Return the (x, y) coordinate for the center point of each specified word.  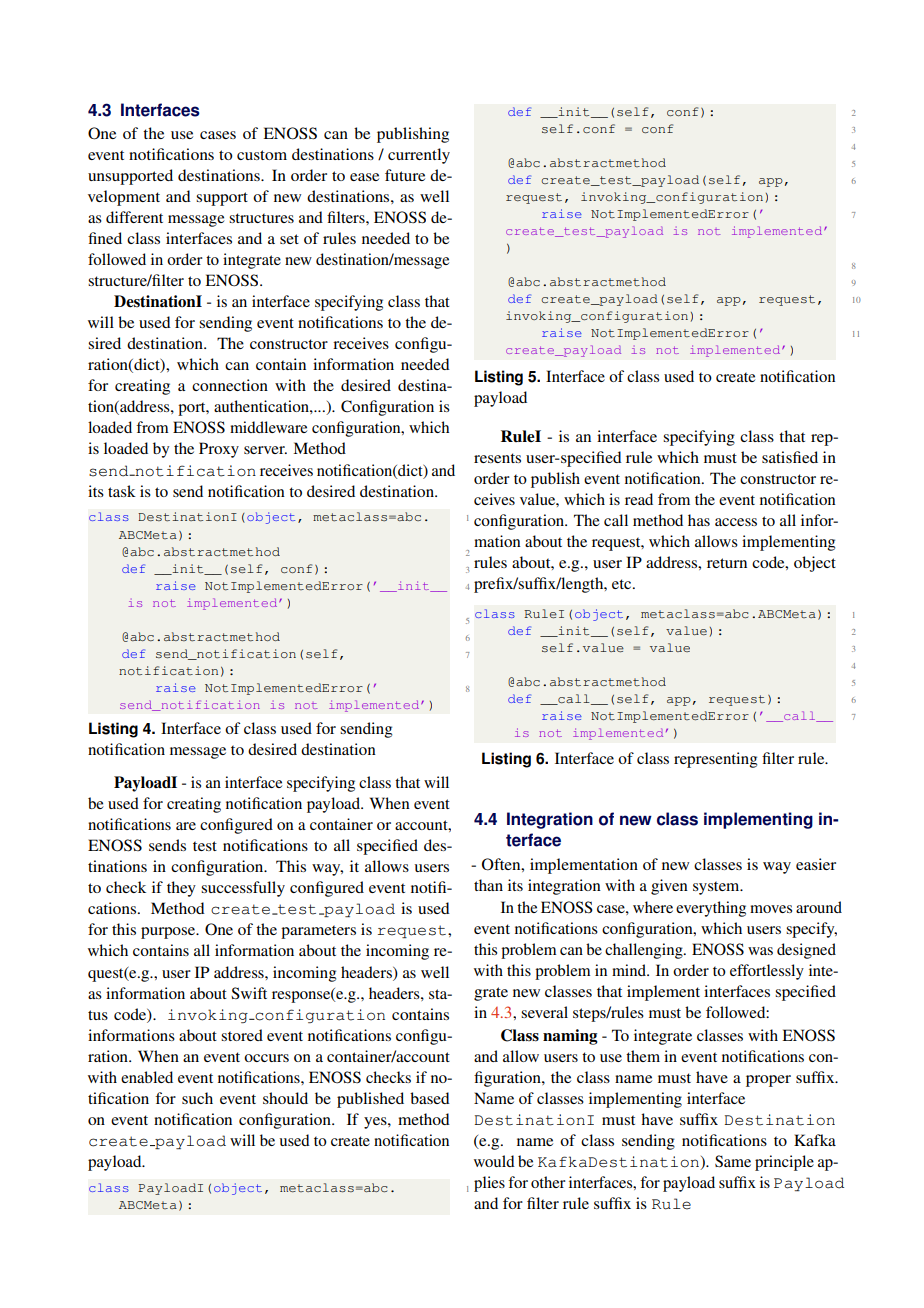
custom (262, 155)
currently (419, 156)
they (181, 889)
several (544, 1012)
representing (715, 760)
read (639, 499)
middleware (268, 427)
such (197, 1098)
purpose (169, 933)
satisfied (790, 457)
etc (623, 584)
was (760, 951)
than (488, 885)
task (122, 491)
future (405, 175)
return (727, 563)
